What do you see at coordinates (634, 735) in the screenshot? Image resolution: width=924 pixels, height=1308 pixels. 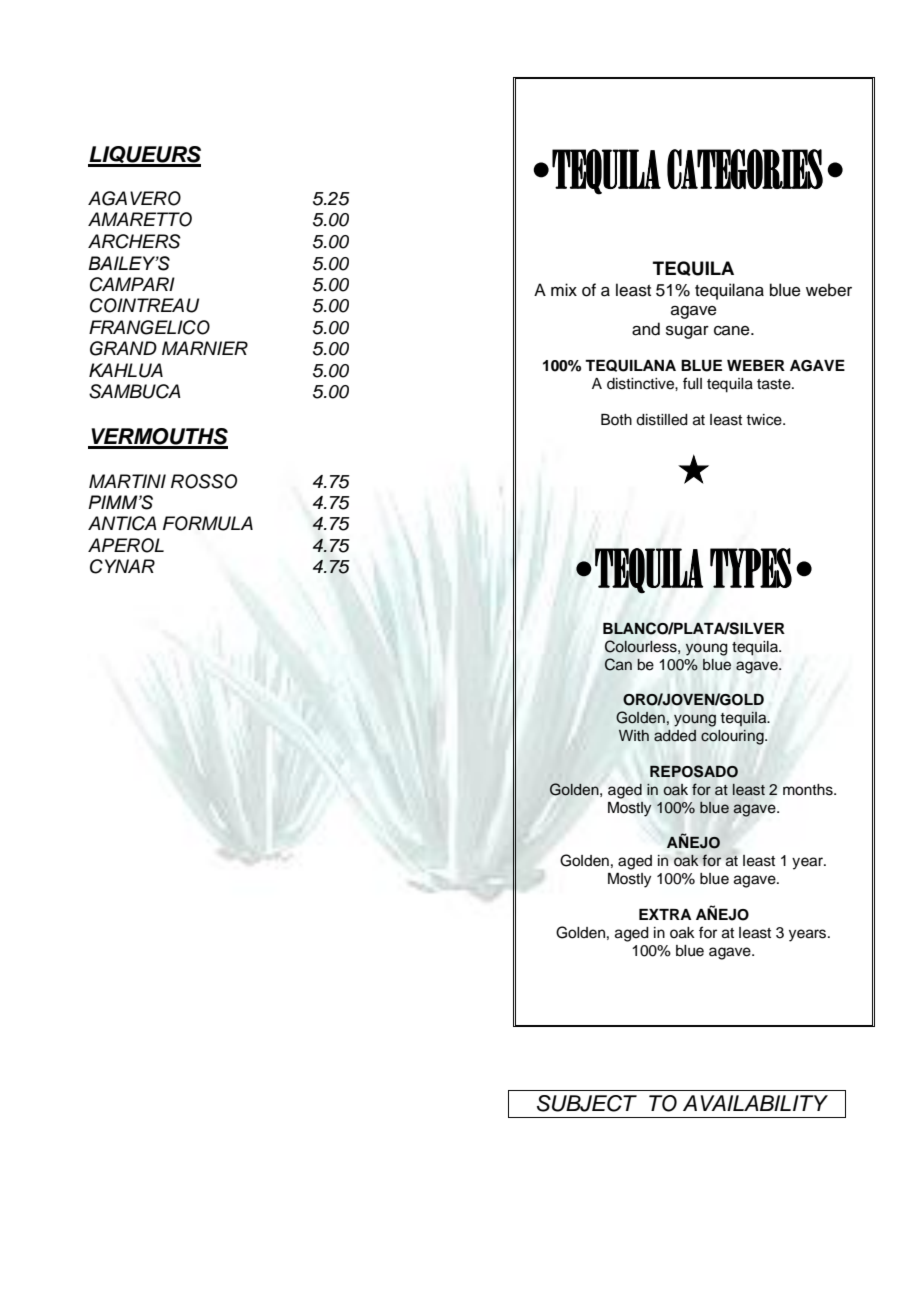 I see `With` at bounding box center [634, 735].
